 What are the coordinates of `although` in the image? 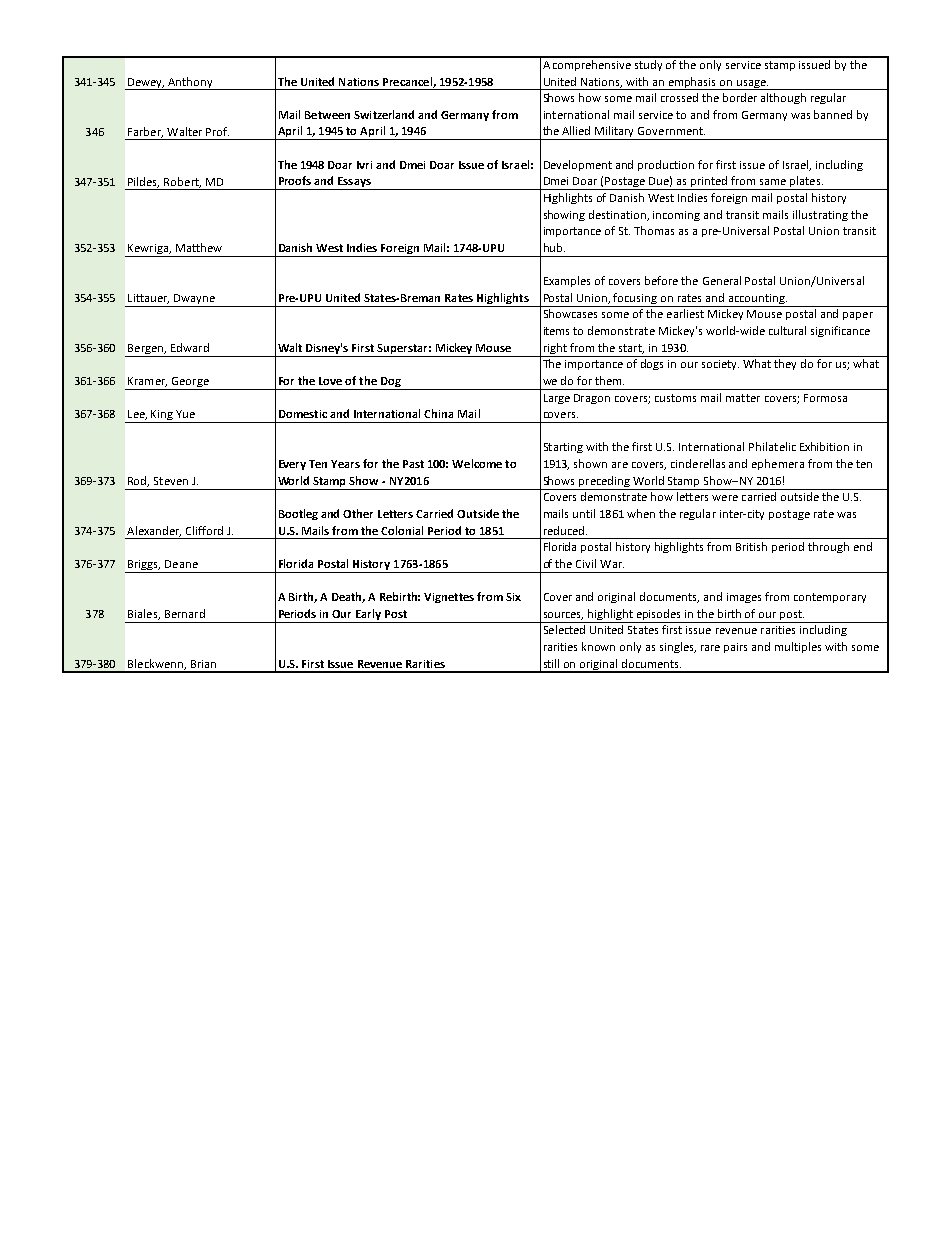 It's located at (783, 98).
